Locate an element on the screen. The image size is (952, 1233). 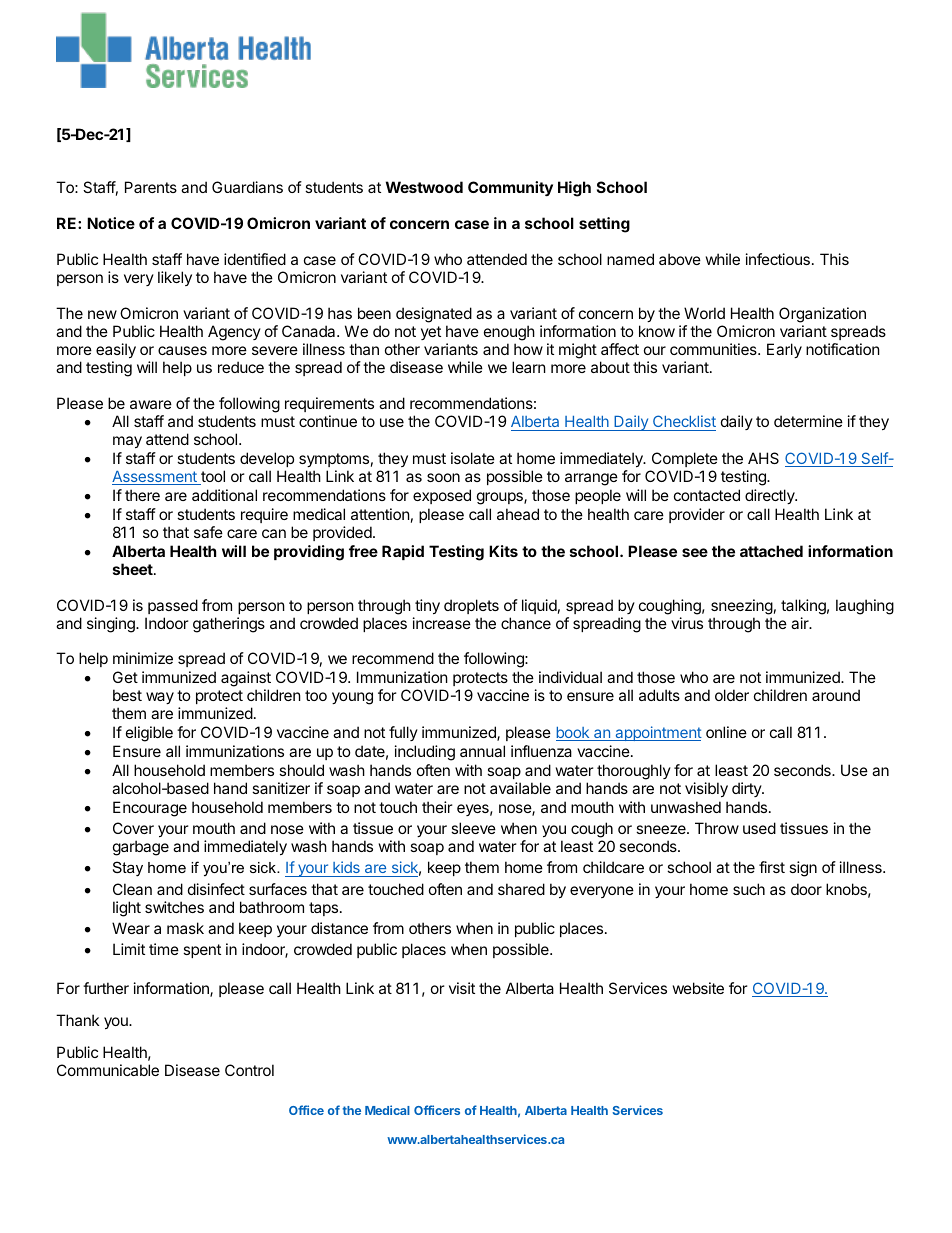
Community is located at coordinates (510, 188).
